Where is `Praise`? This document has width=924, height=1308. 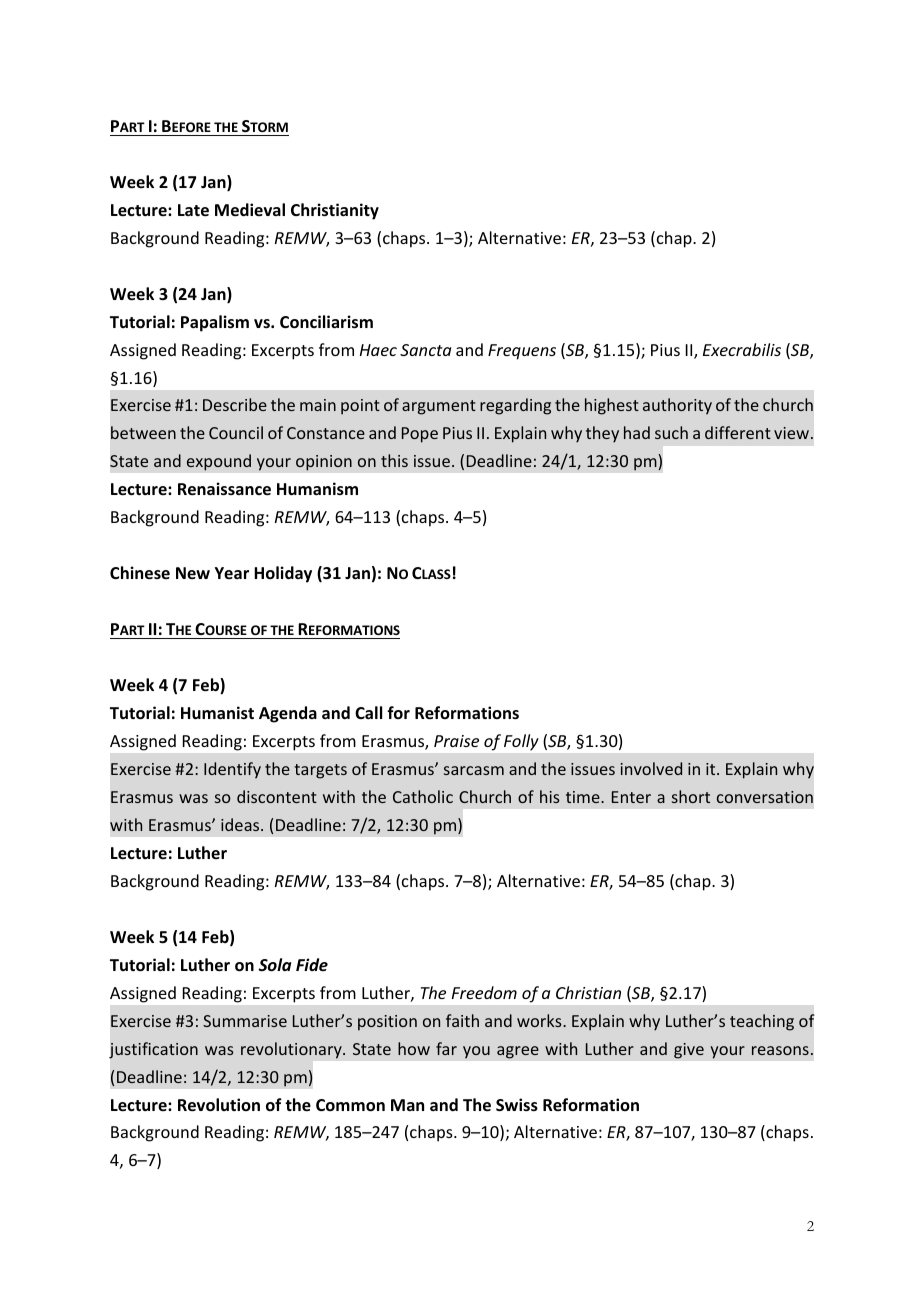
Praise is located at coordinates (456, 741).
